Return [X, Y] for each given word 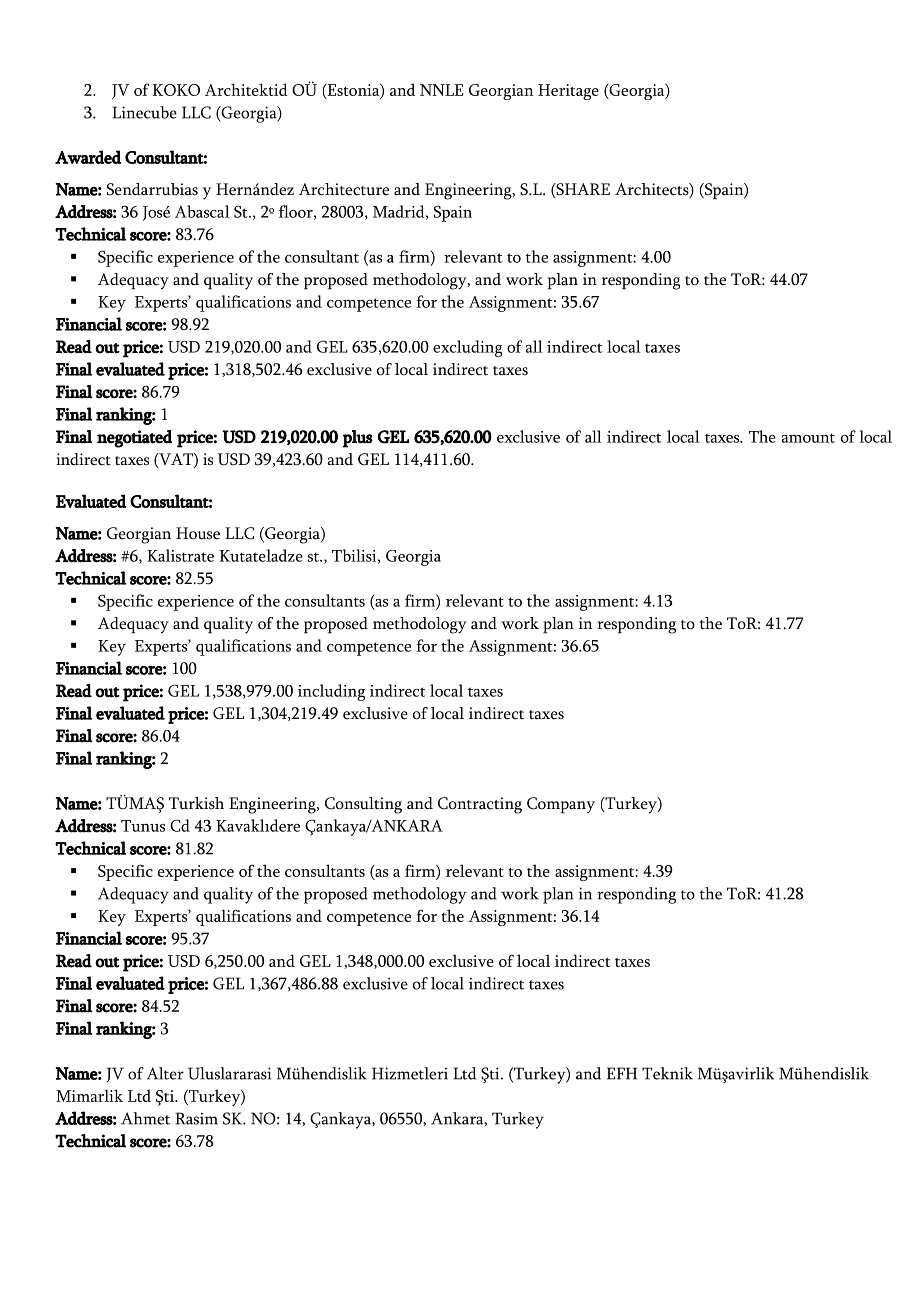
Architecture [344, 189]
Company [561, 805]
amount [808, 438]
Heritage [568, 92]
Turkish [196, 803]
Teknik [667, 1073]
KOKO [176, 90]
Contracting [480, 805]
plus [358, 439]
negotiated [135, 439]
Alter [165, 1073]
